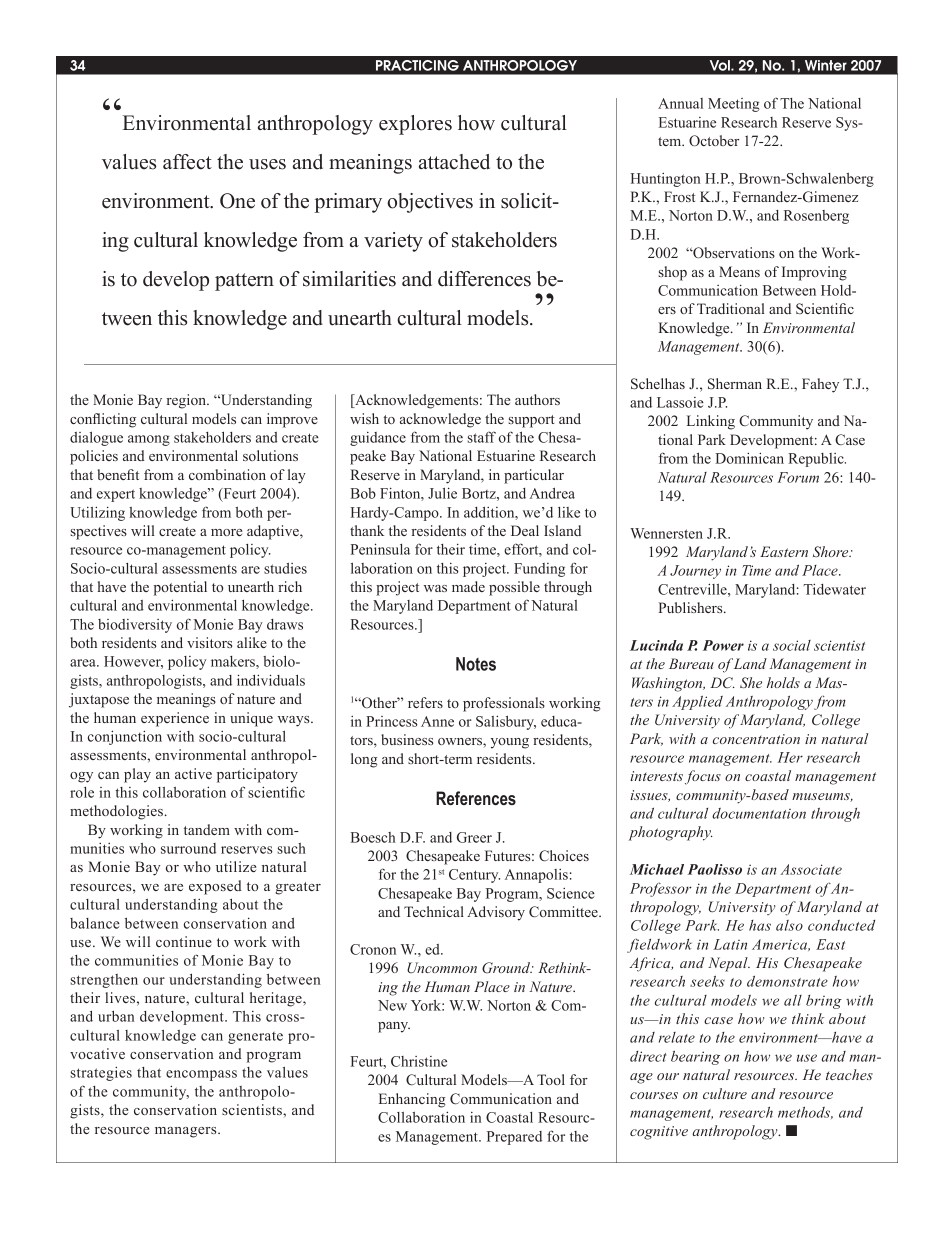  Describe the element at coordinates (723, 645) in the screenshot. I see `Power` at that location.
